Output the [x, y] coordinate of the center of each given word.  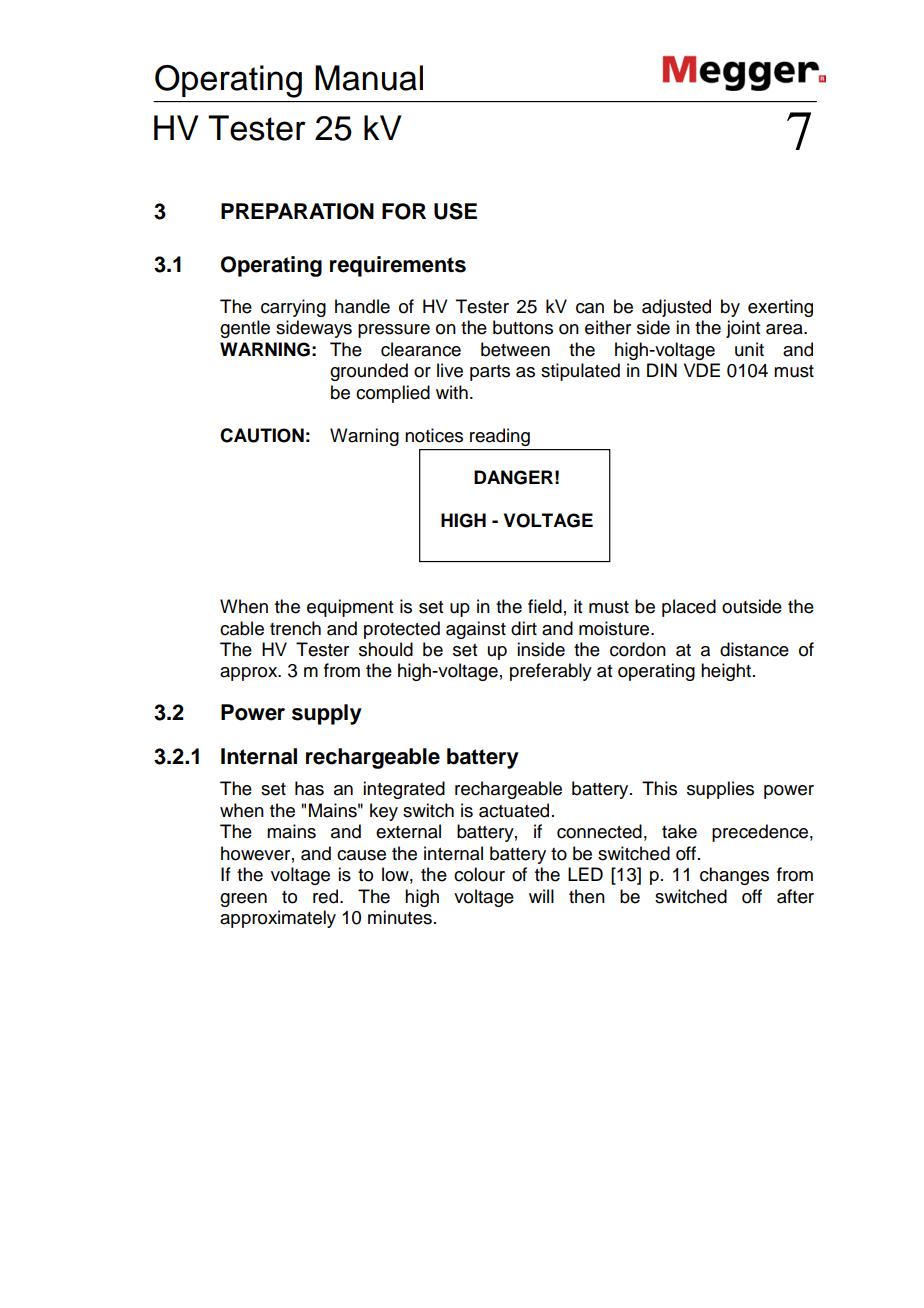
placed [689, 608]
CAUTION [262, 435]
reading [500, 437]
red [325, 896]
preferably [551, 672]
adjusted [676, 308]
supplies [720, 790]
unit [749, 349]
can [590, 308]
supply [327, 714]
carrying [293, 308]
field [545, 606]
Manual [369, 78]
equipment [350, 608]
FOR [404, 211]
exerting [780, 308]
